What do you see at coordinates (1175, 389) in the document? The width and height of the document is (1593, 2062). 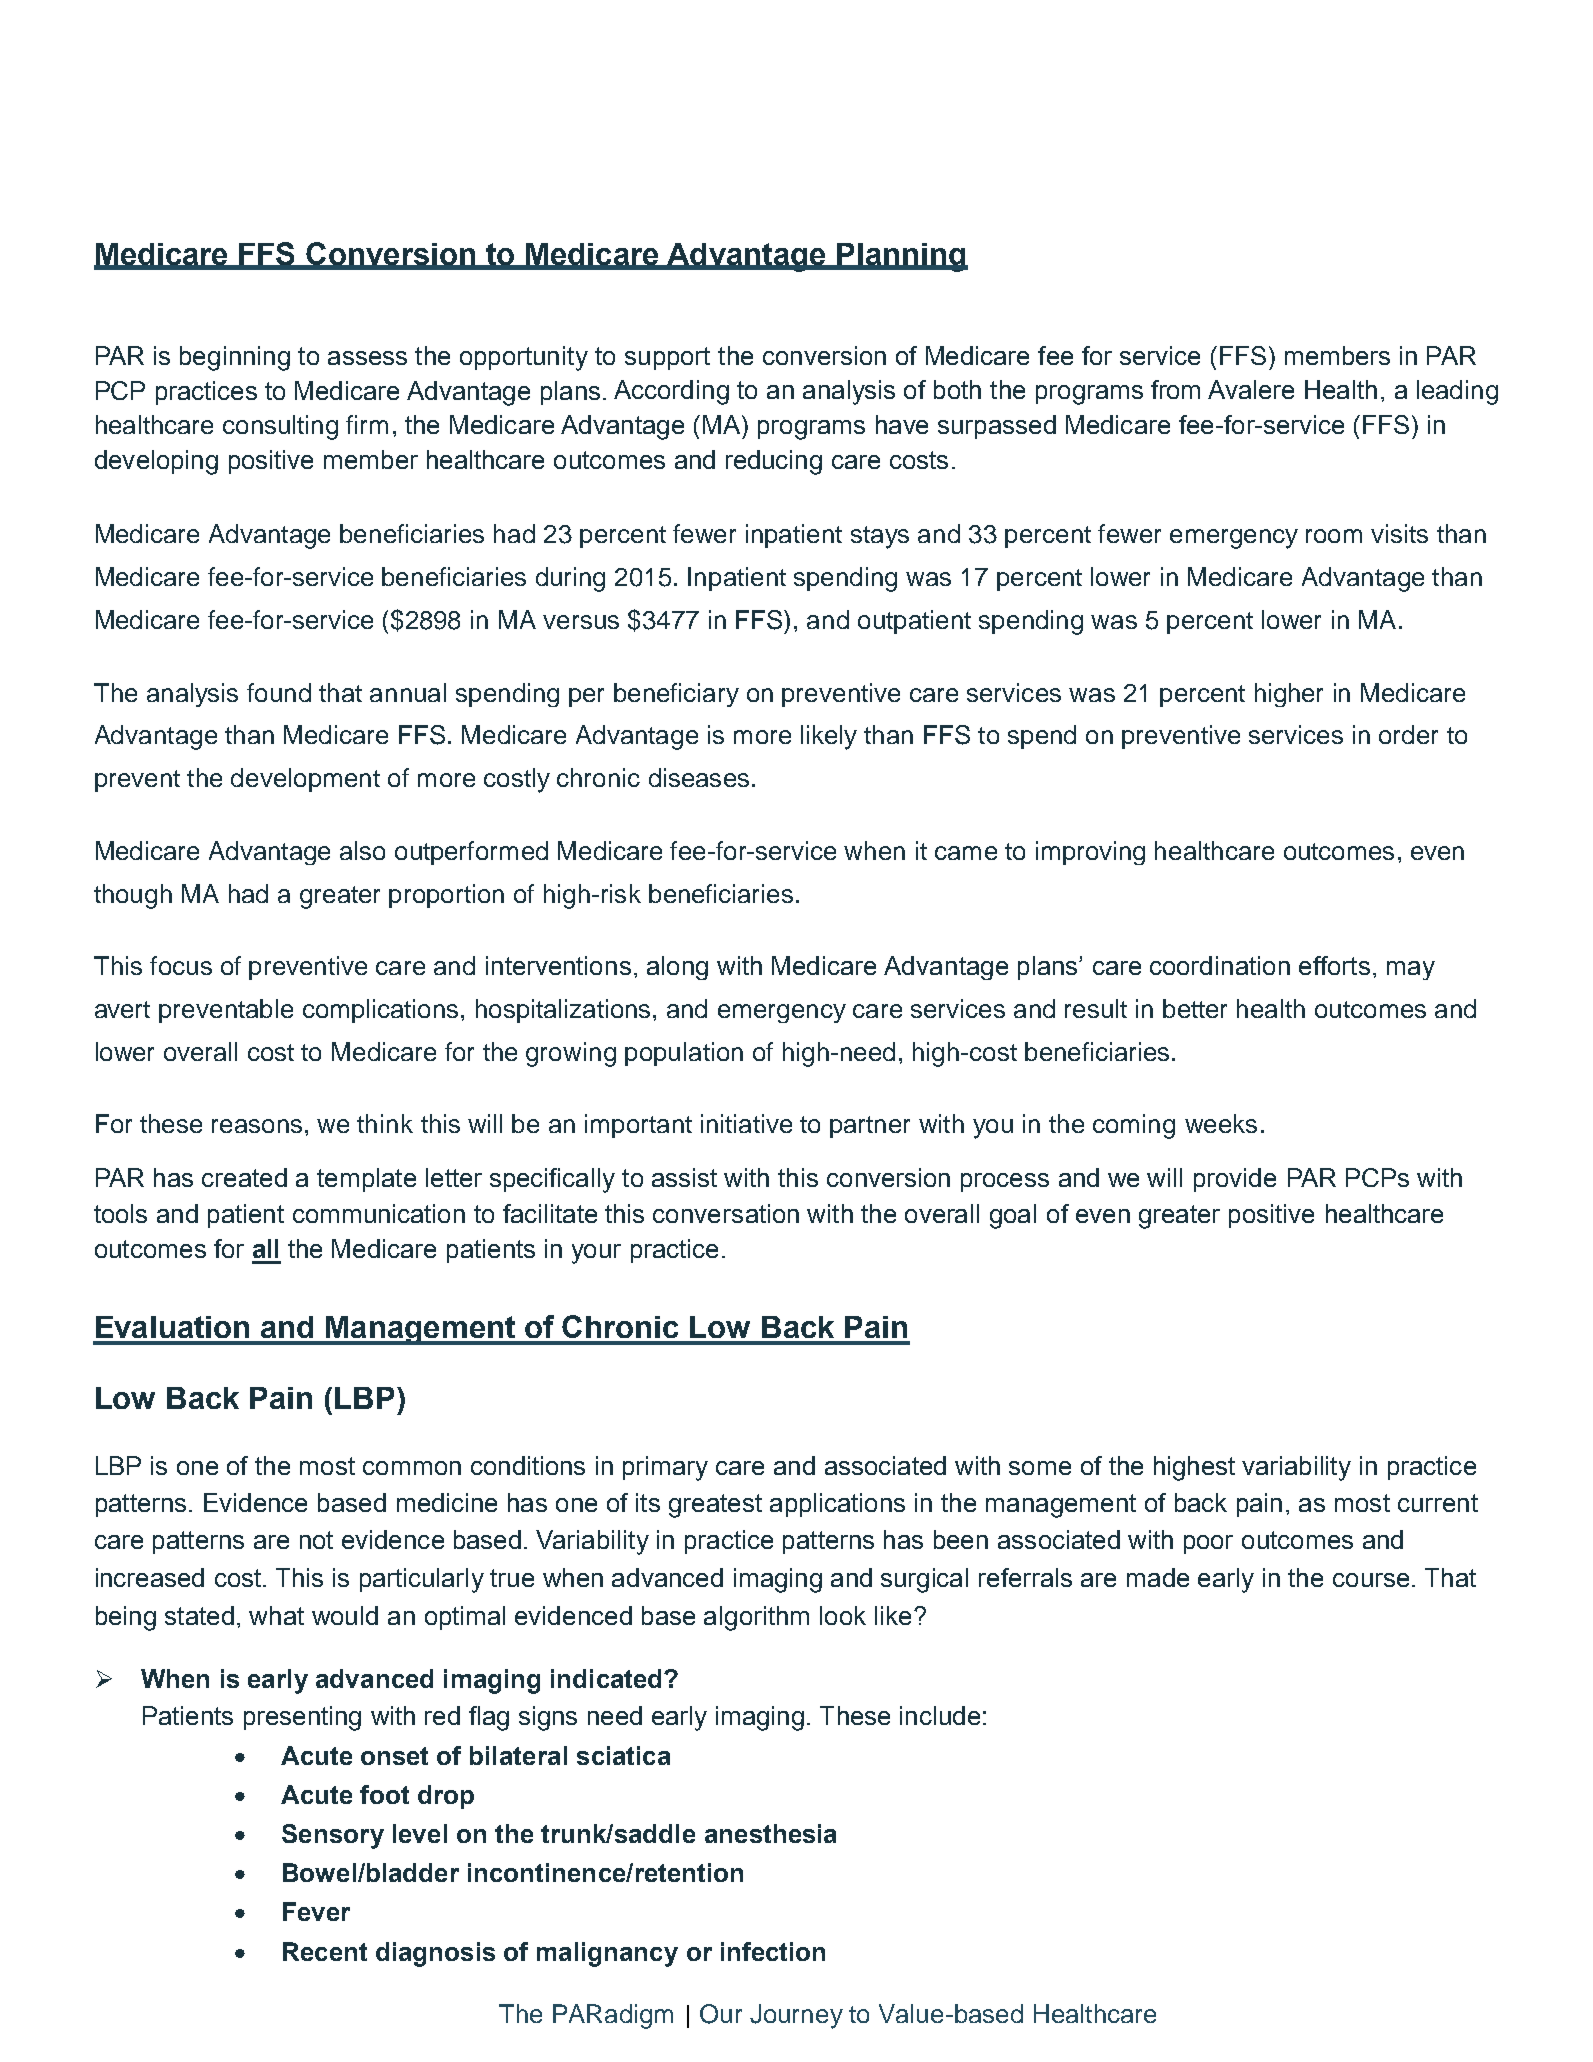 I see `from` at bounding box center [1175, 389].
